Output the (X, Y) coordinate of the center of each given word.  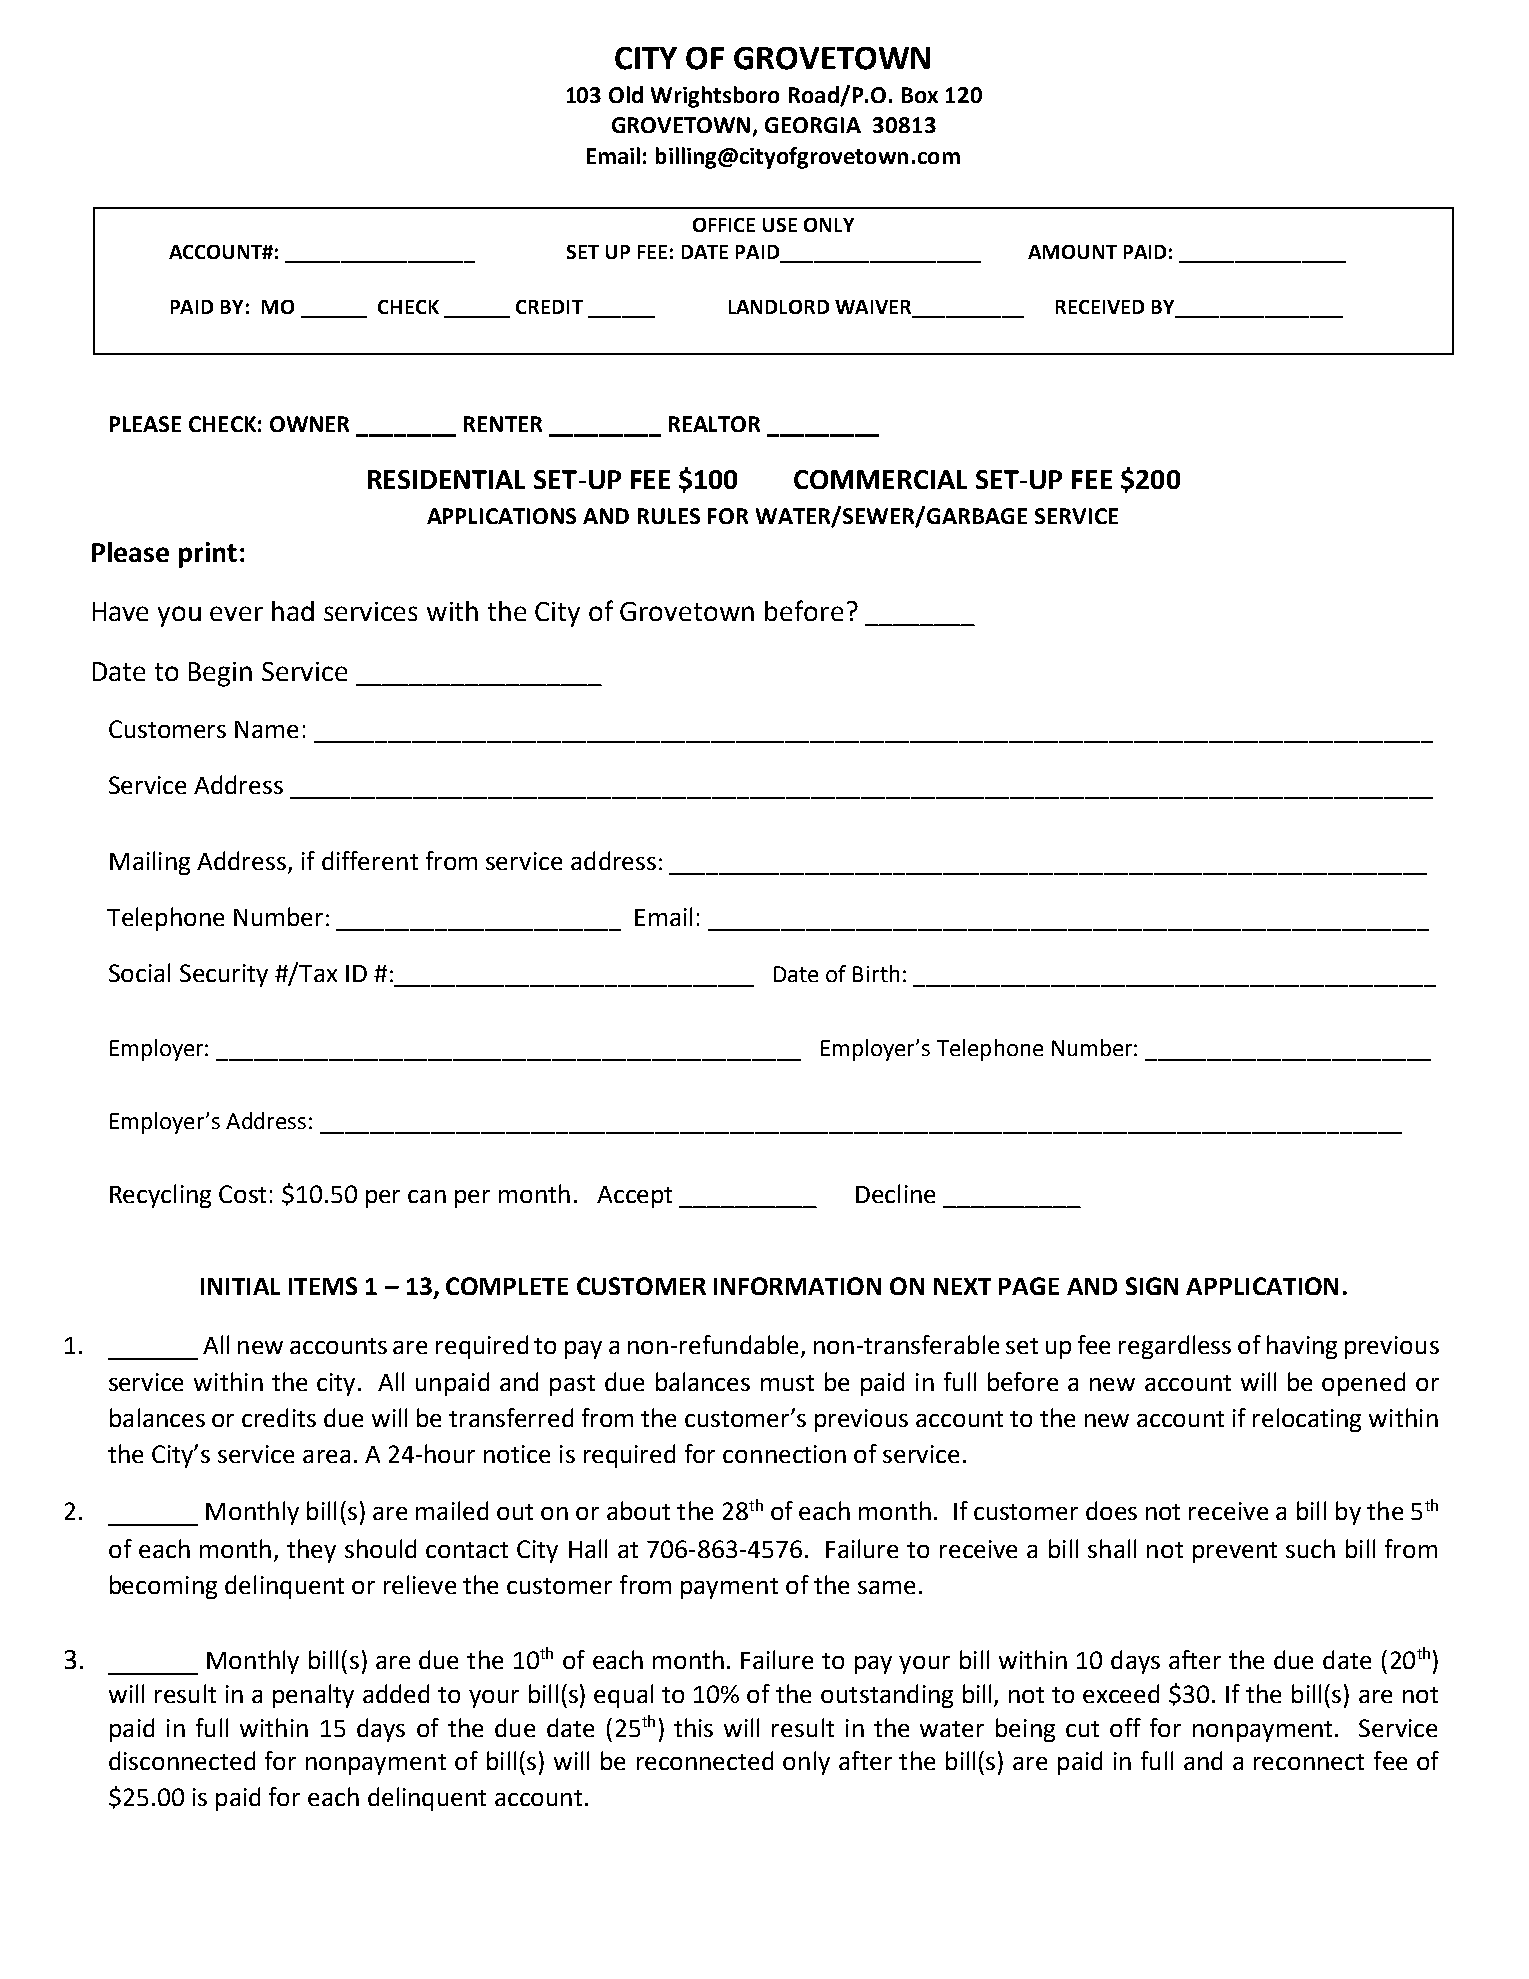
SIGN (1152, 1286)
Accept (634, 1197)
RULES (669, 516)
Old (626, 94)
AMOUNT (1072, 252)
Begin (220, 674)
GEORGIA (813, 125)
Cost (242, 1194)
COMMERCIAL (880, 479)
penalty (313, 1696)
